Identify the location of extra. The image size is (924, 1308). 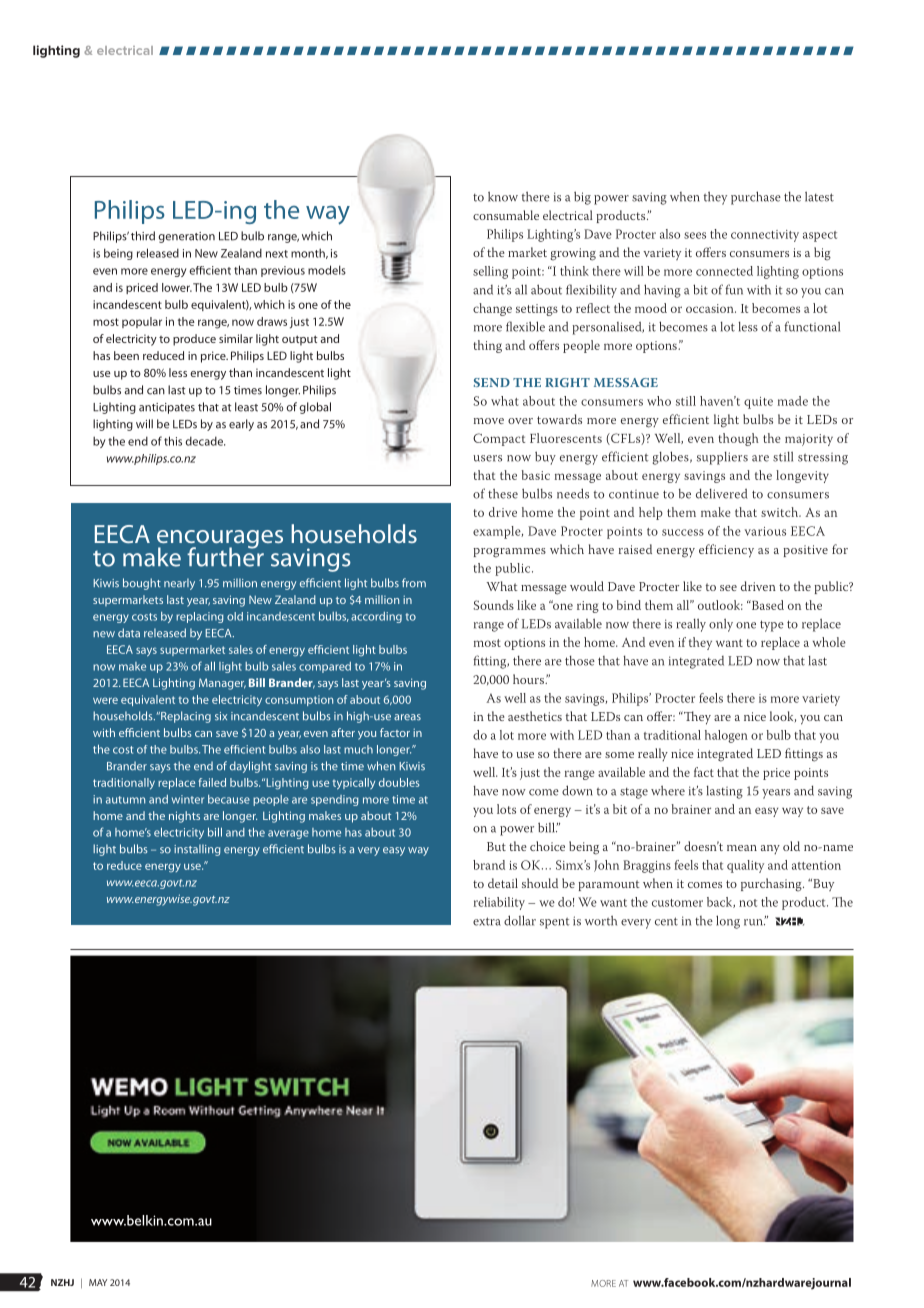
(487, 921).
